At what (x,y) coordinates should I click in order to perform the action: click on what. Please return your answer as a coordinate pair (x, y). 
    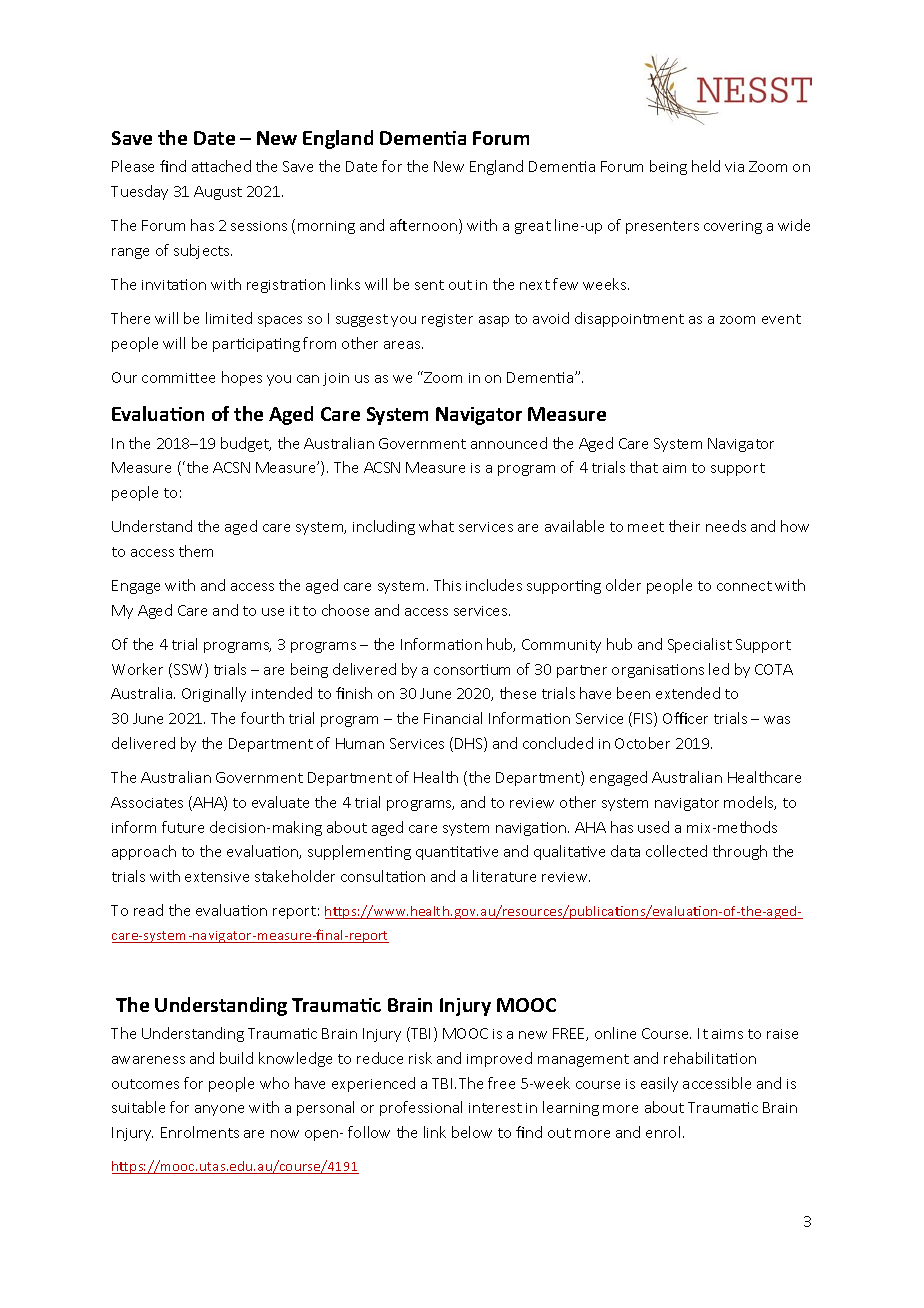
    Looking at the image, I should click on (436, 526).
